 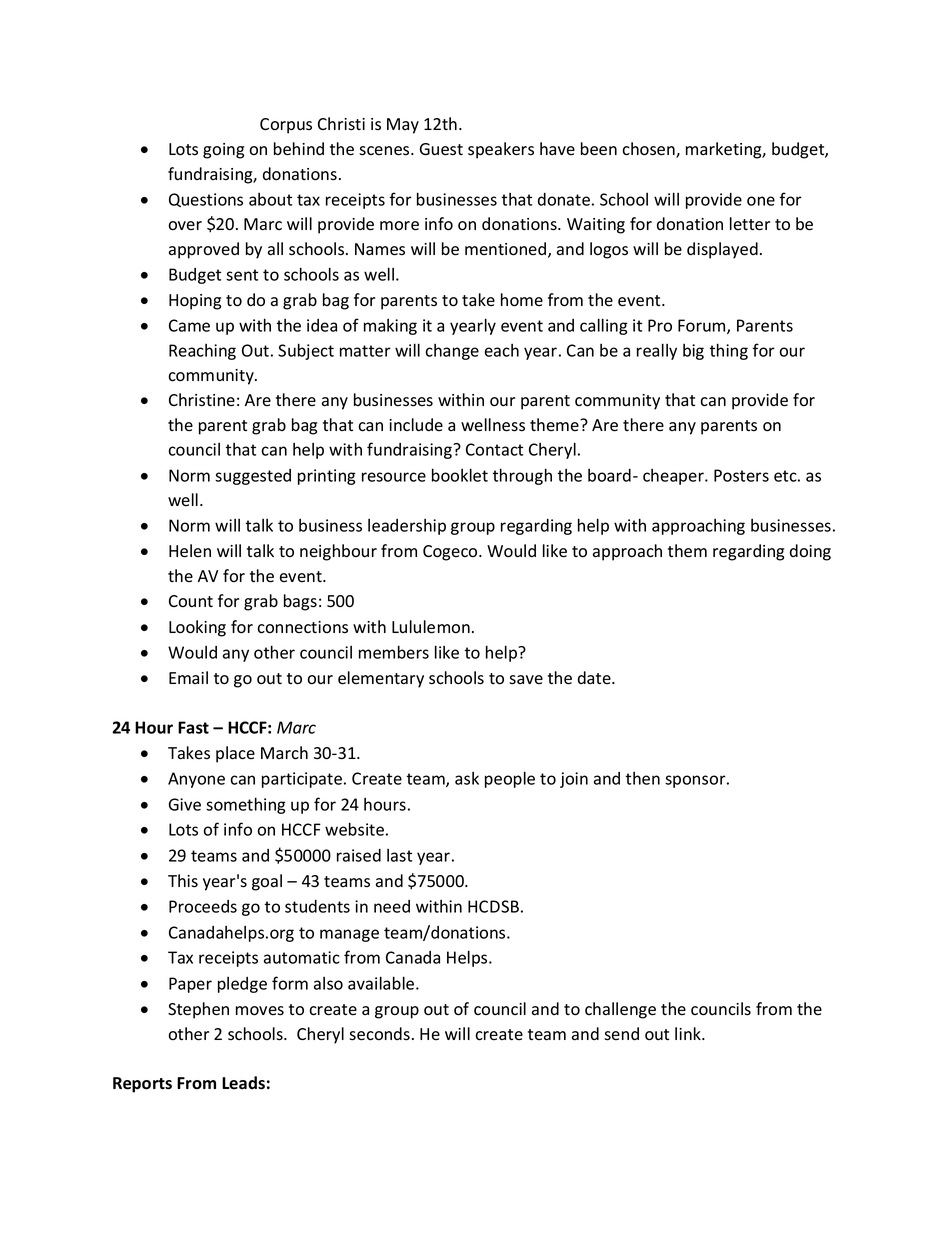 What do you see at coordinates (253, 477) in the image?
I see `suggested` at bounding box center [253, 477].
